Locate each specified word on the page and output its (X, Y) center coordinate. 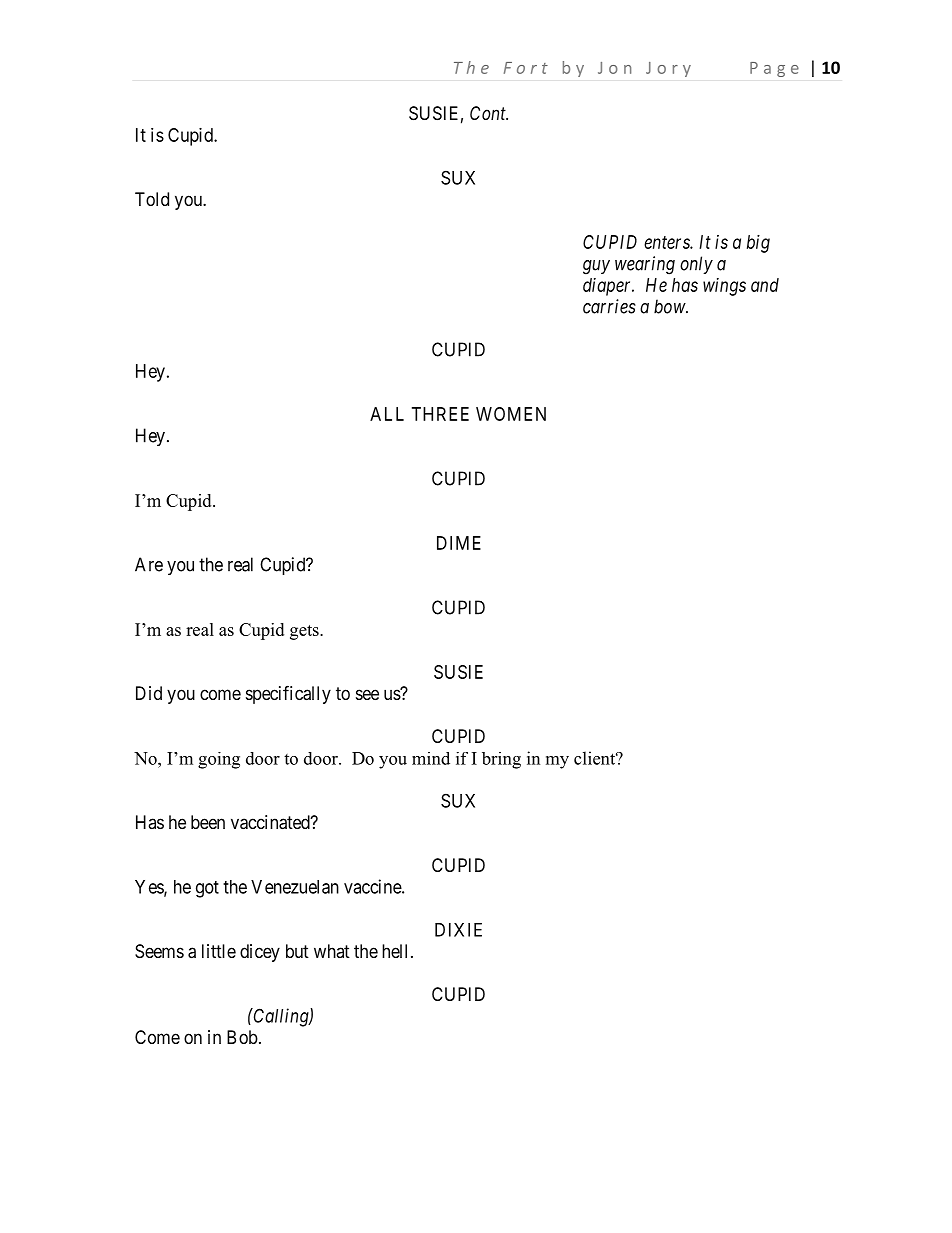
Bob (242, 1037)
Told (152, 199)
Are (149, 564)
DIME (459, 543)
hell (397, 951)
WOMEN (511, 414)
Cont (489, 113)
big (758, 244)
